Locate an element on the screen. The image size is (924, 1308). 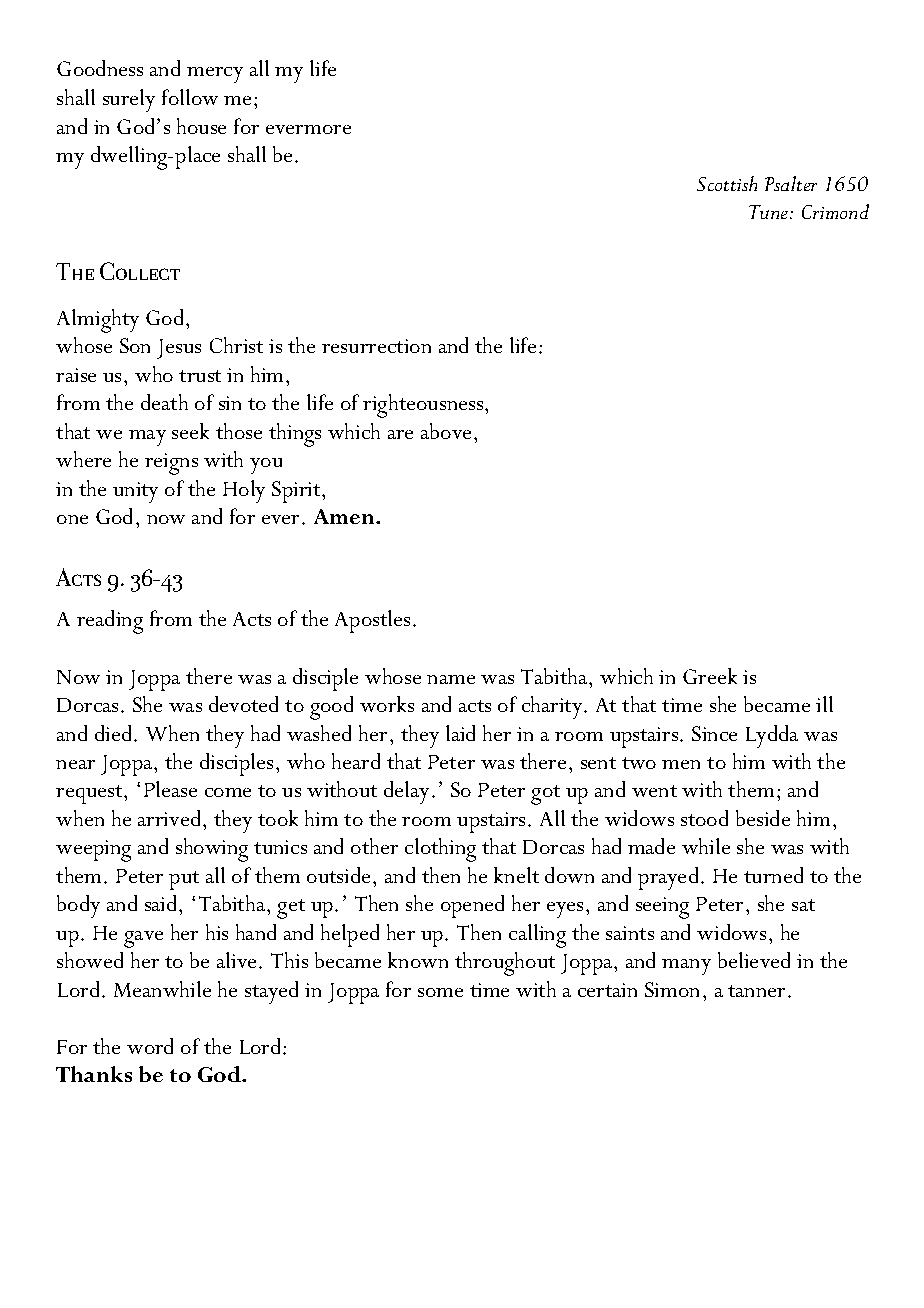
Apostles is located at coordinates (372, 621).
